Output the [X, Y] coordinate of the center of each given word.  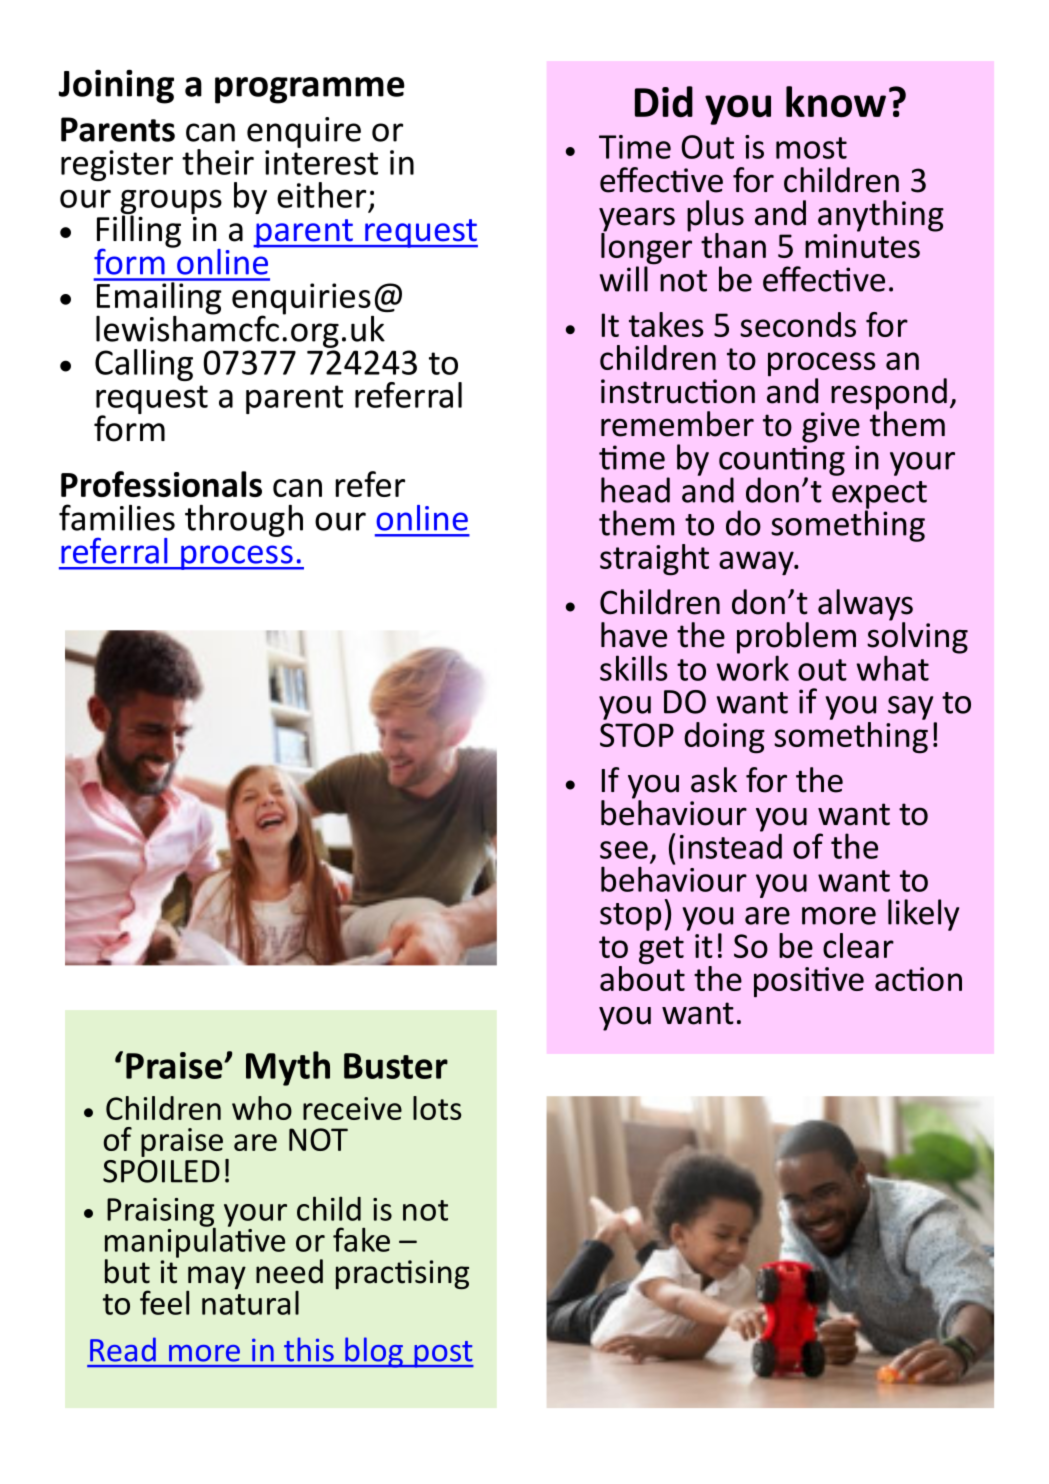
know [836, 102]
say [910, 708]
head [635, 490]
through [244, 521]
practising [402, 1274]
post [443, 1354]
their [218, 162]
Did [664, 102]
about [642, 977]
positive [809, 982]
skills [634, 668]
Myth [288, 1068]
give [831, 427]
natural [250, 1301]
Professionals [161, 484]
